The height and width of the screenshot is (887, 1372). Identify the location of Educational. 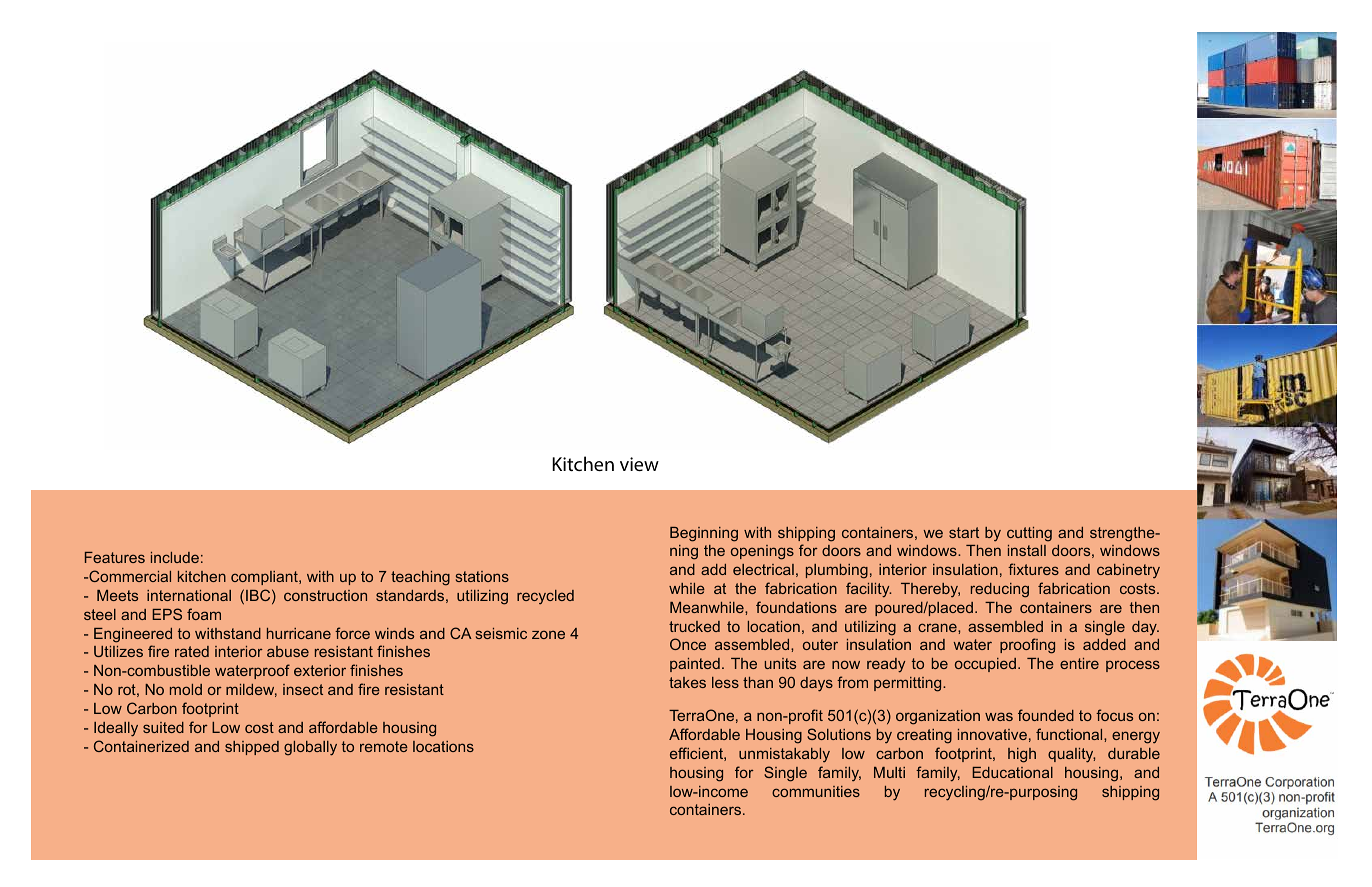
(1012, 772).
